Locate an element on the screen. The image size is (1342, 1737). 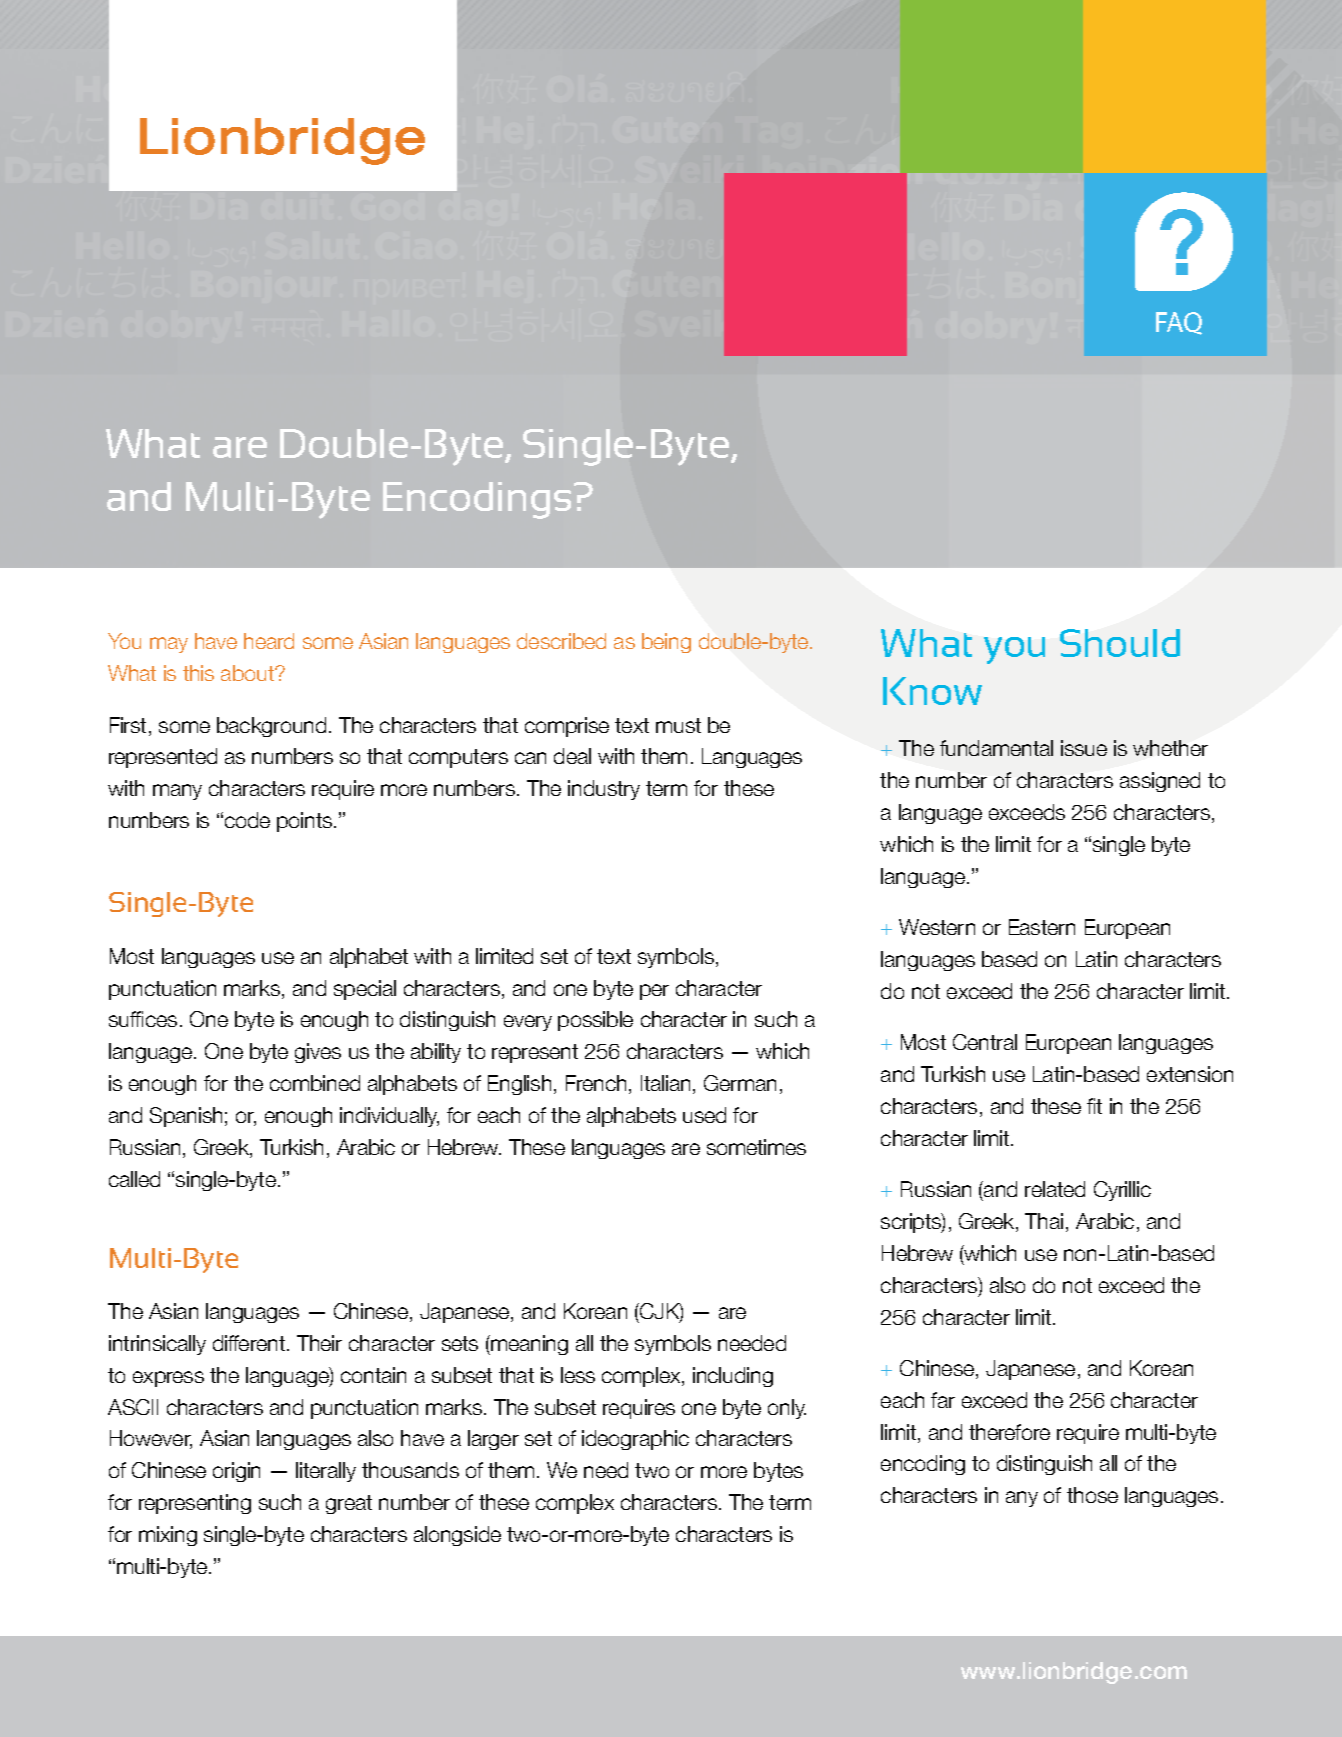
heard is located at coordinates (269, 641).
